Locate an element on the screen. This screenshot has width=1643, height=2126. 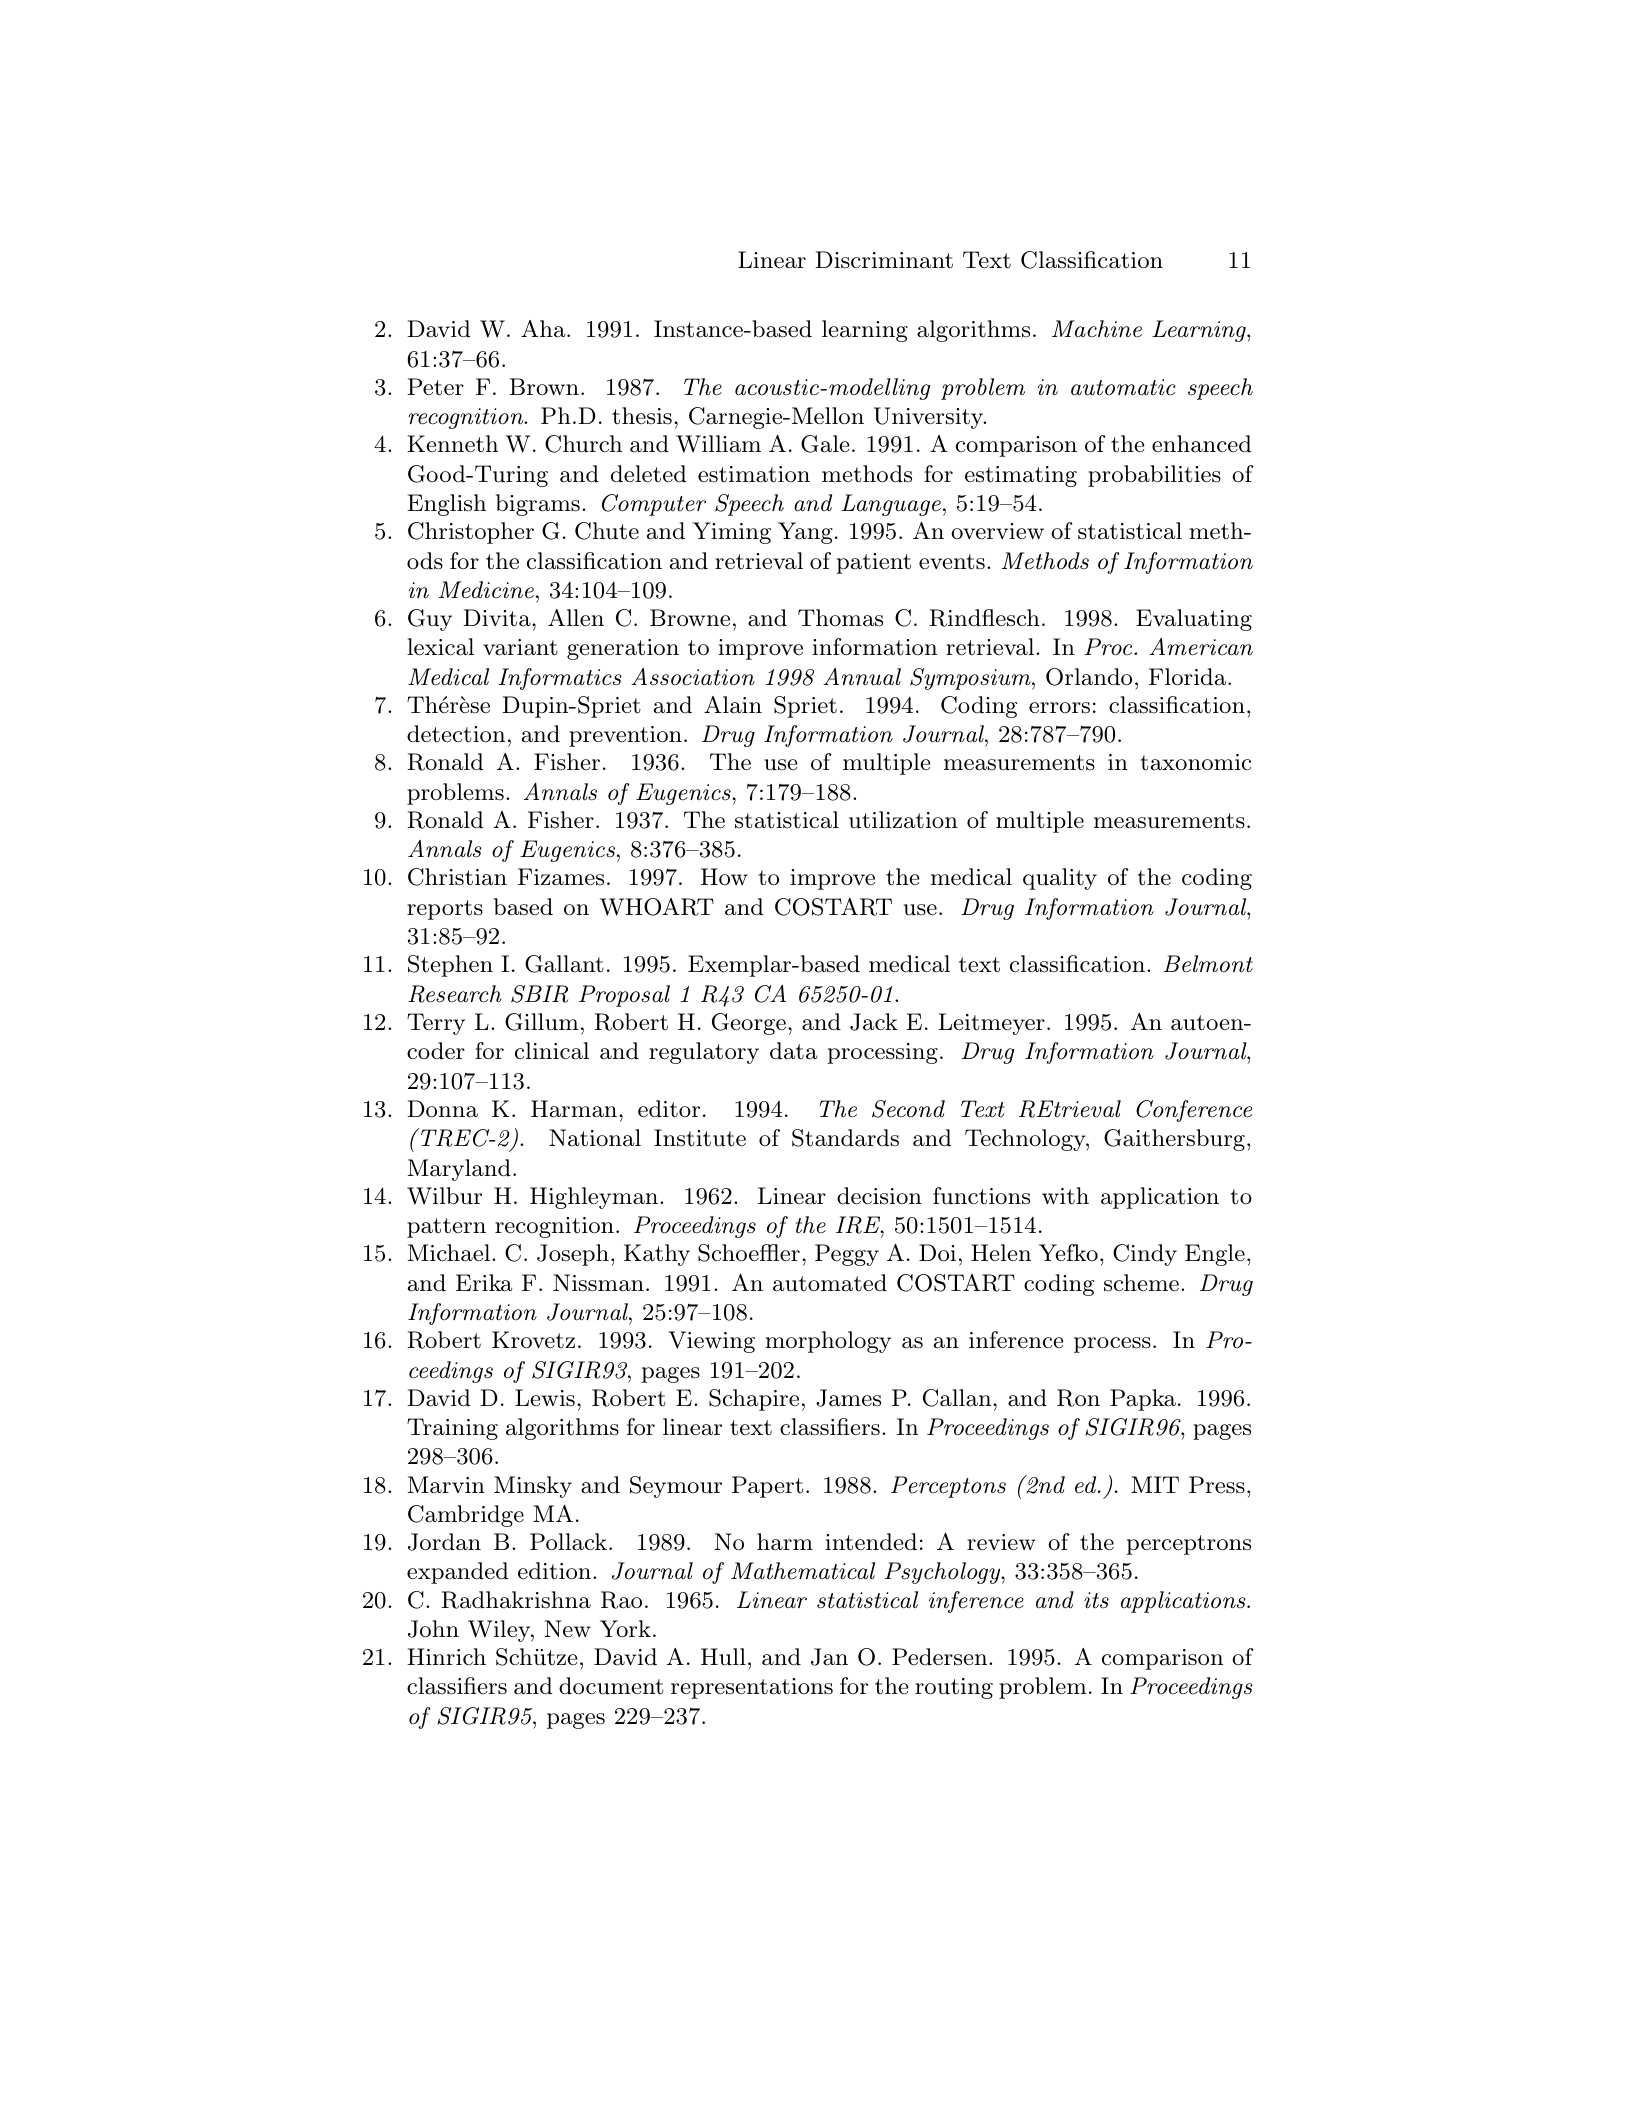
James is located at coordinates (848, 1398).
